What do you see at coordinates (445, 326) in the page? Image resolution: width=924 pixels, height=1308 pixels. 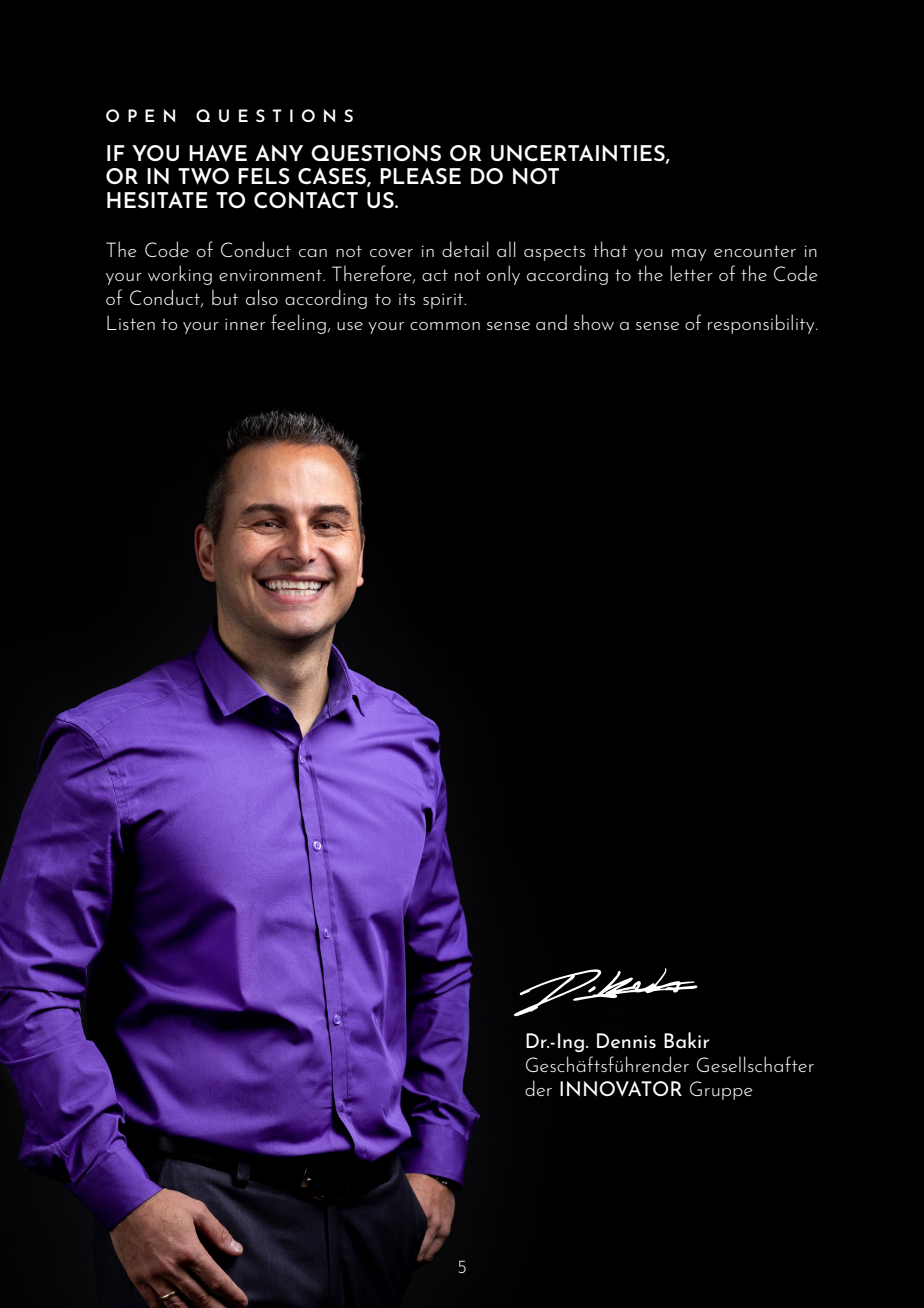 I see `common` at bounding box center [445, 326].
